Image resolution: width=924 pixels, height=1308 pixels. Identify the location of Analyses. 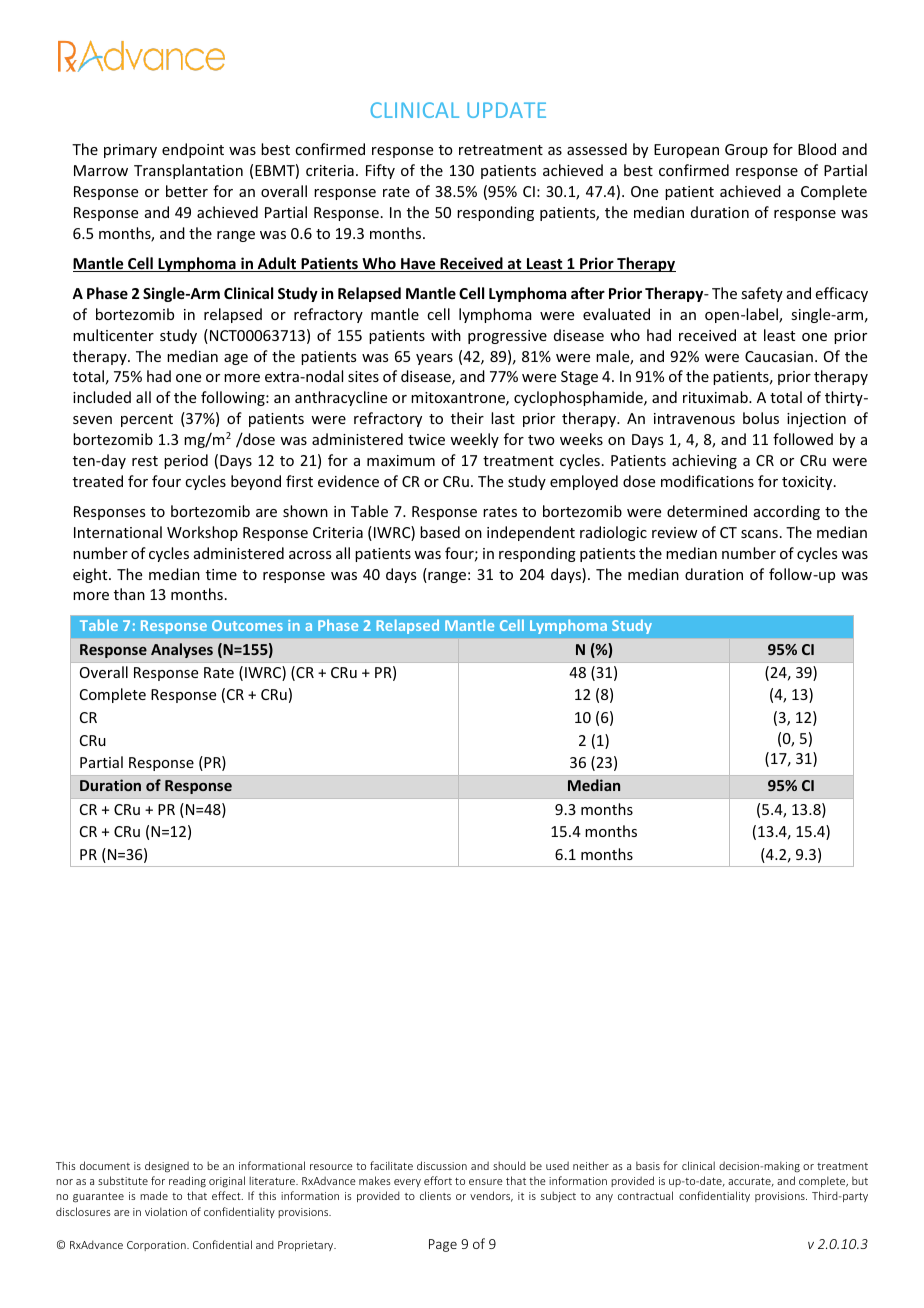
(182, 650).
